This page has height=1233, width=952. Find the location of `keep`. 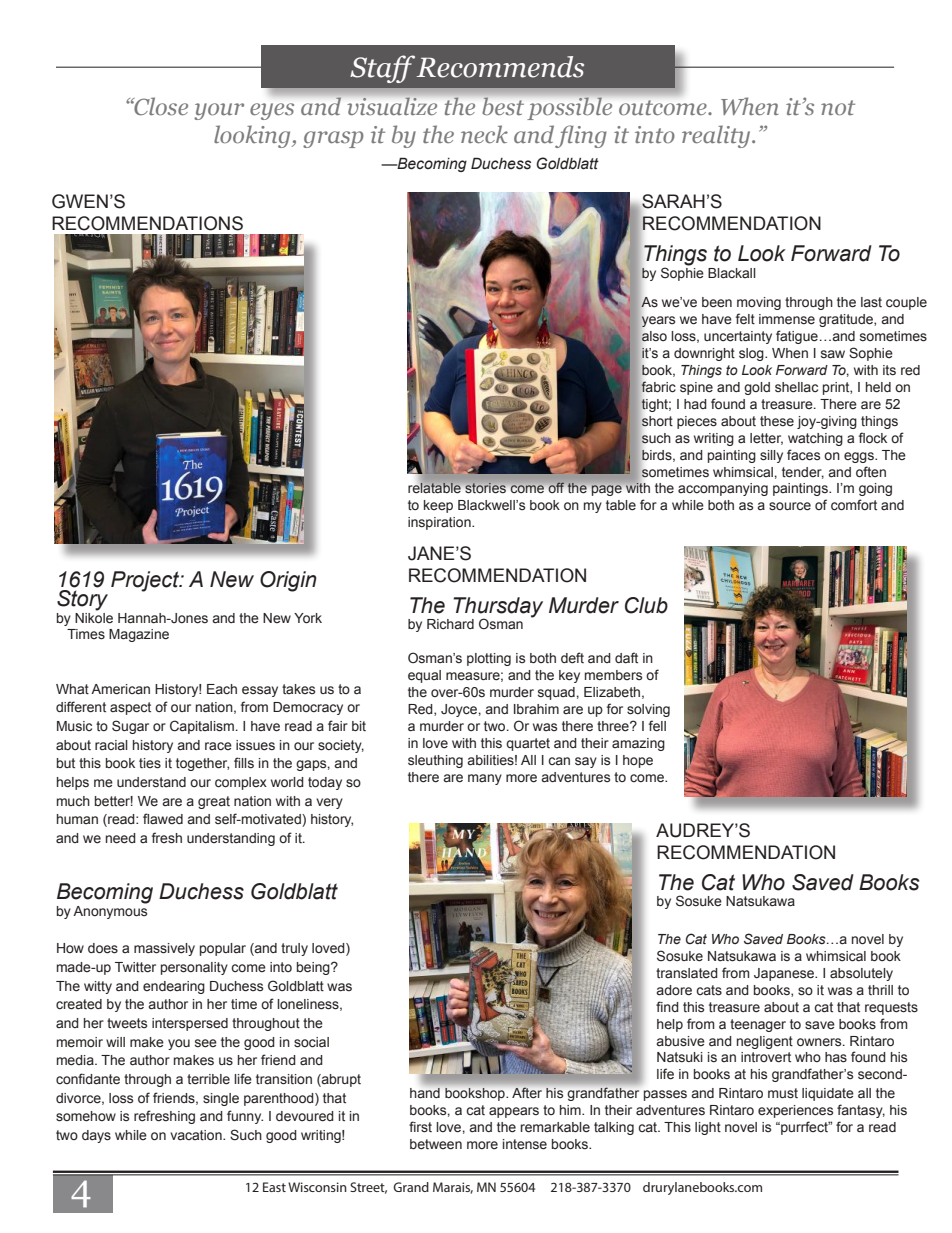

keep is located at coordinates (438, 506).
